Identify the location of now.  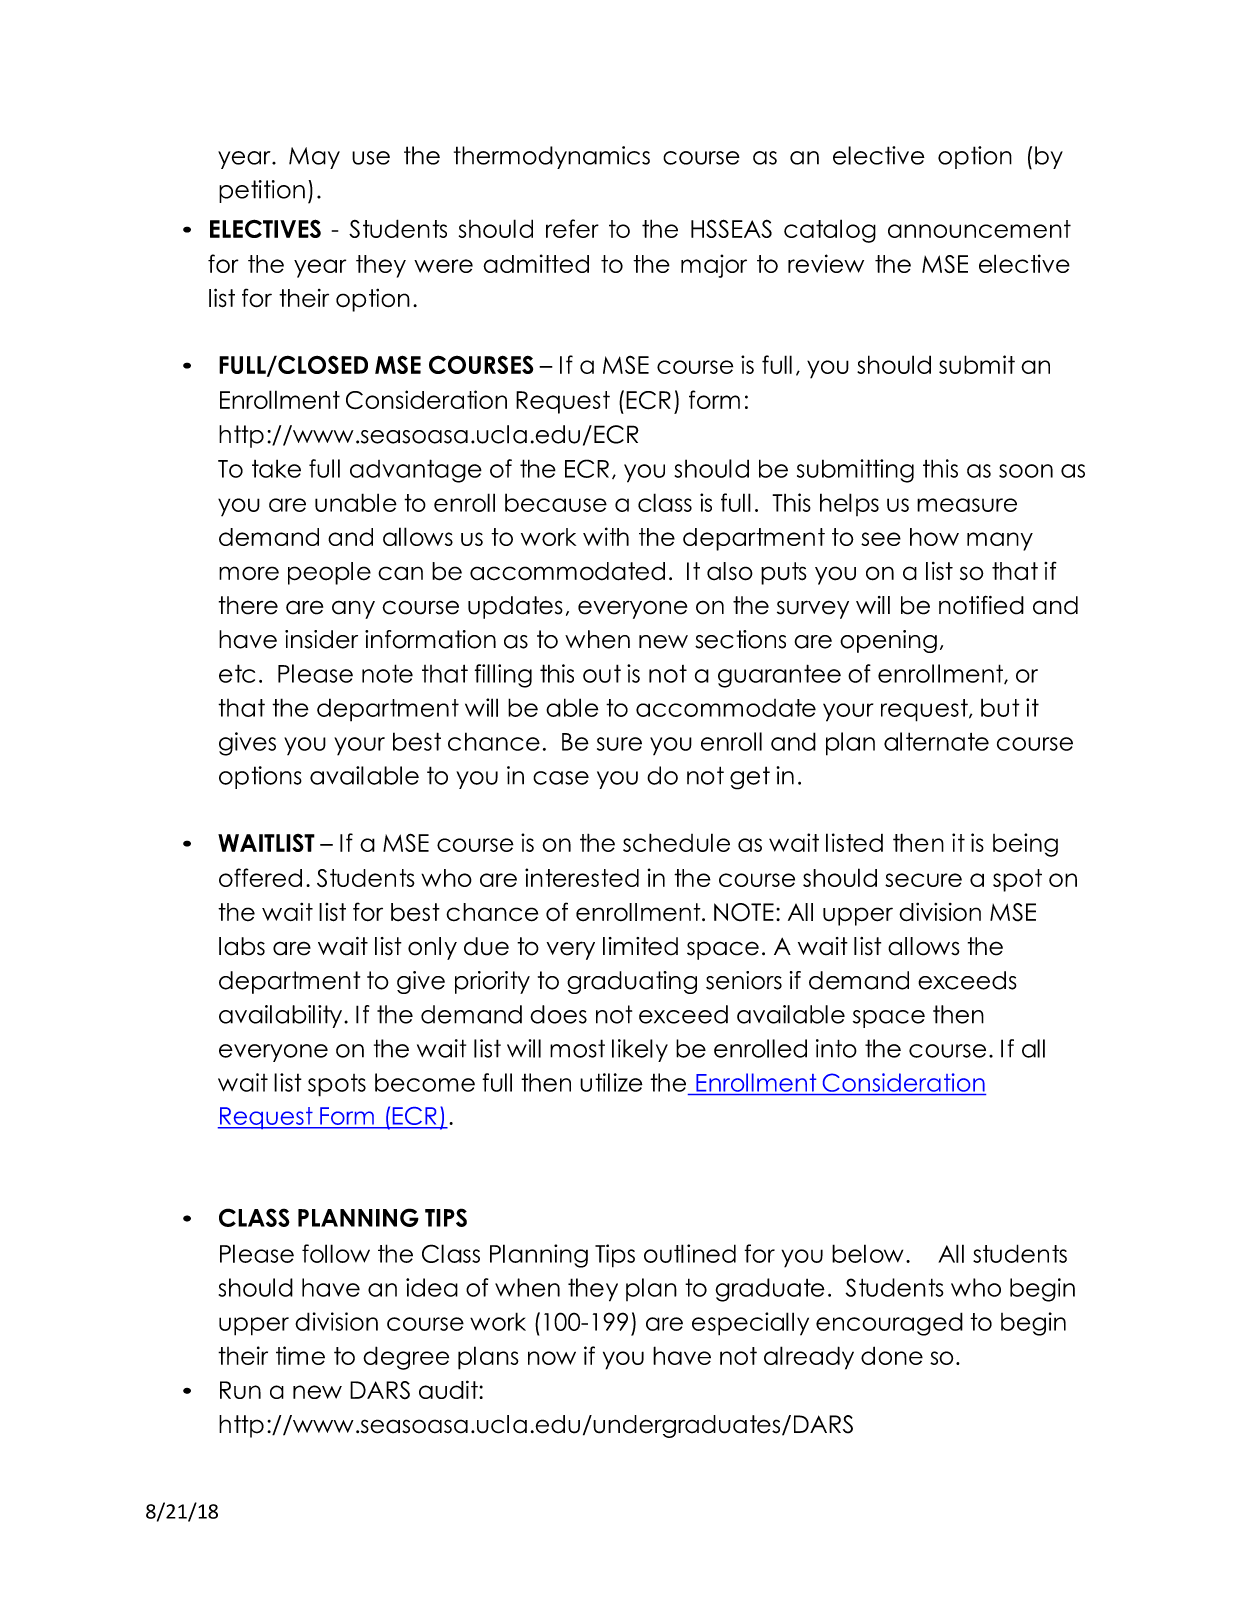
(552, 1358).
